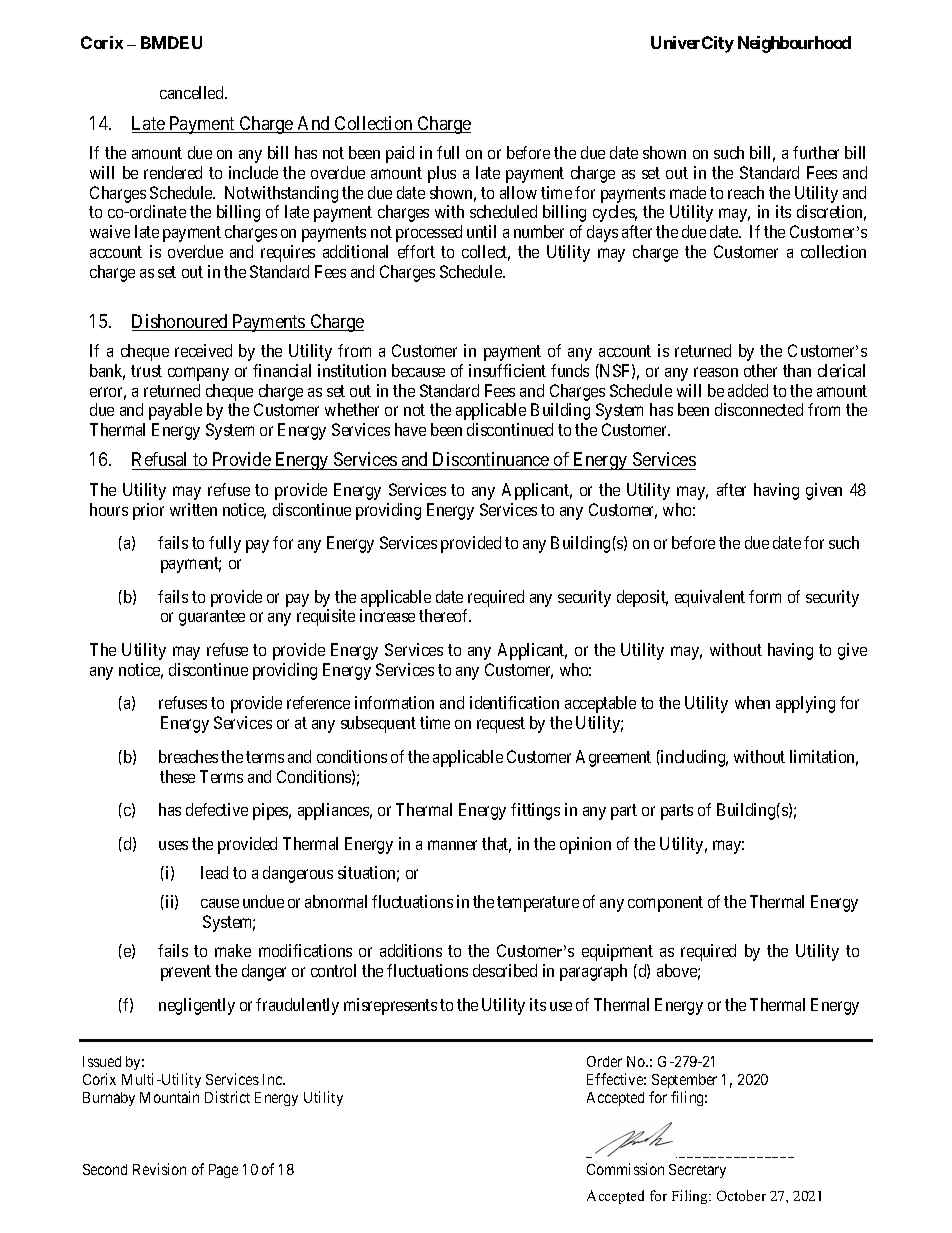 The width and height of the image is (952, 1233). Describe the element at coordinates (175, 411) in the image. I see `payable` at that location.
